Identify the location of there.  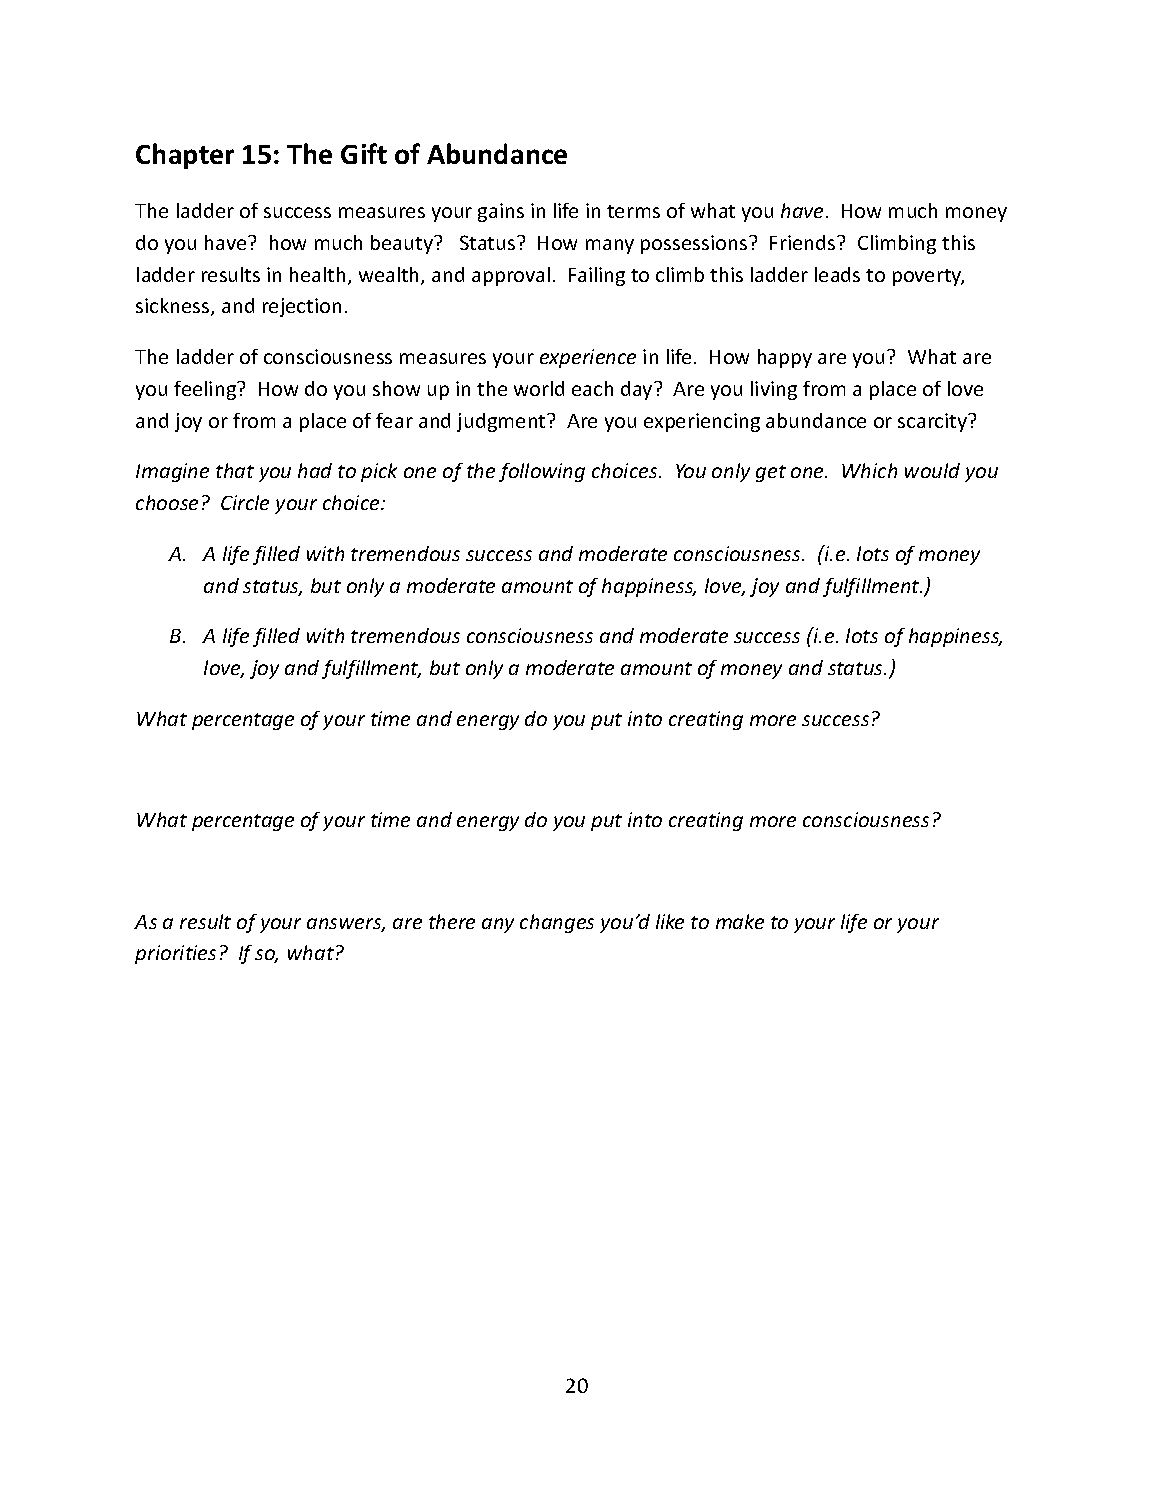
(452, 921).
